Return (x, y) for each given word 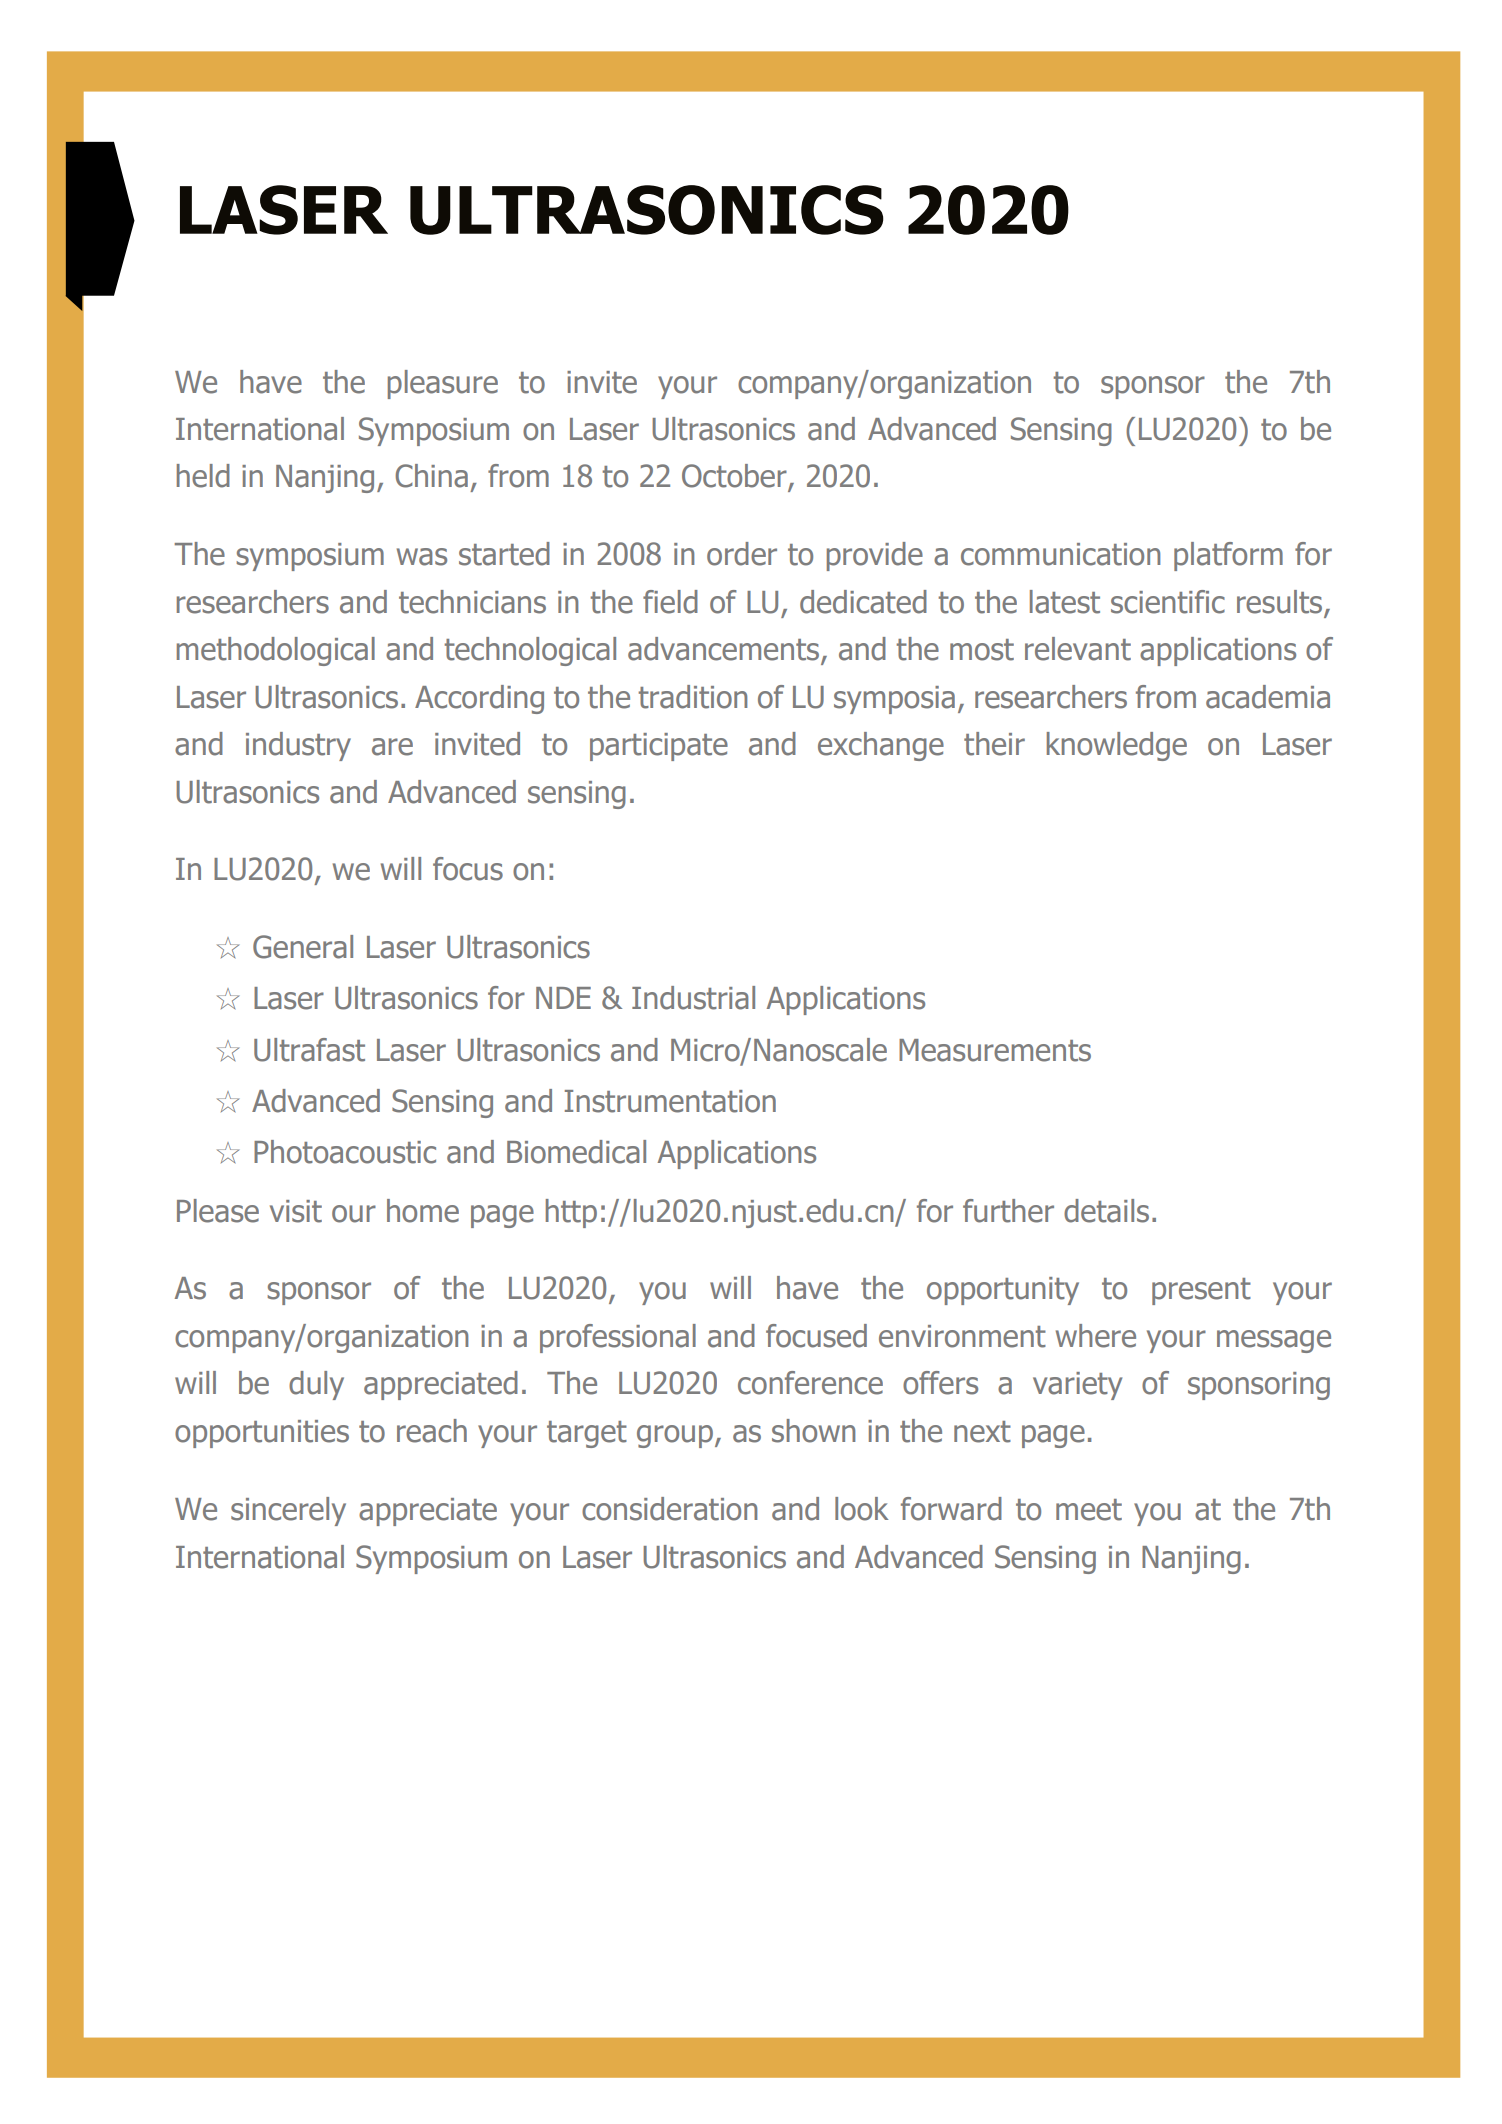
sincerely (288, 1511)
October (735, 477)
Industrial (693, 998)
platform (1228, 556)
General (303, 947)
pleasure (443, 384)
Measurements (995, 1050)
